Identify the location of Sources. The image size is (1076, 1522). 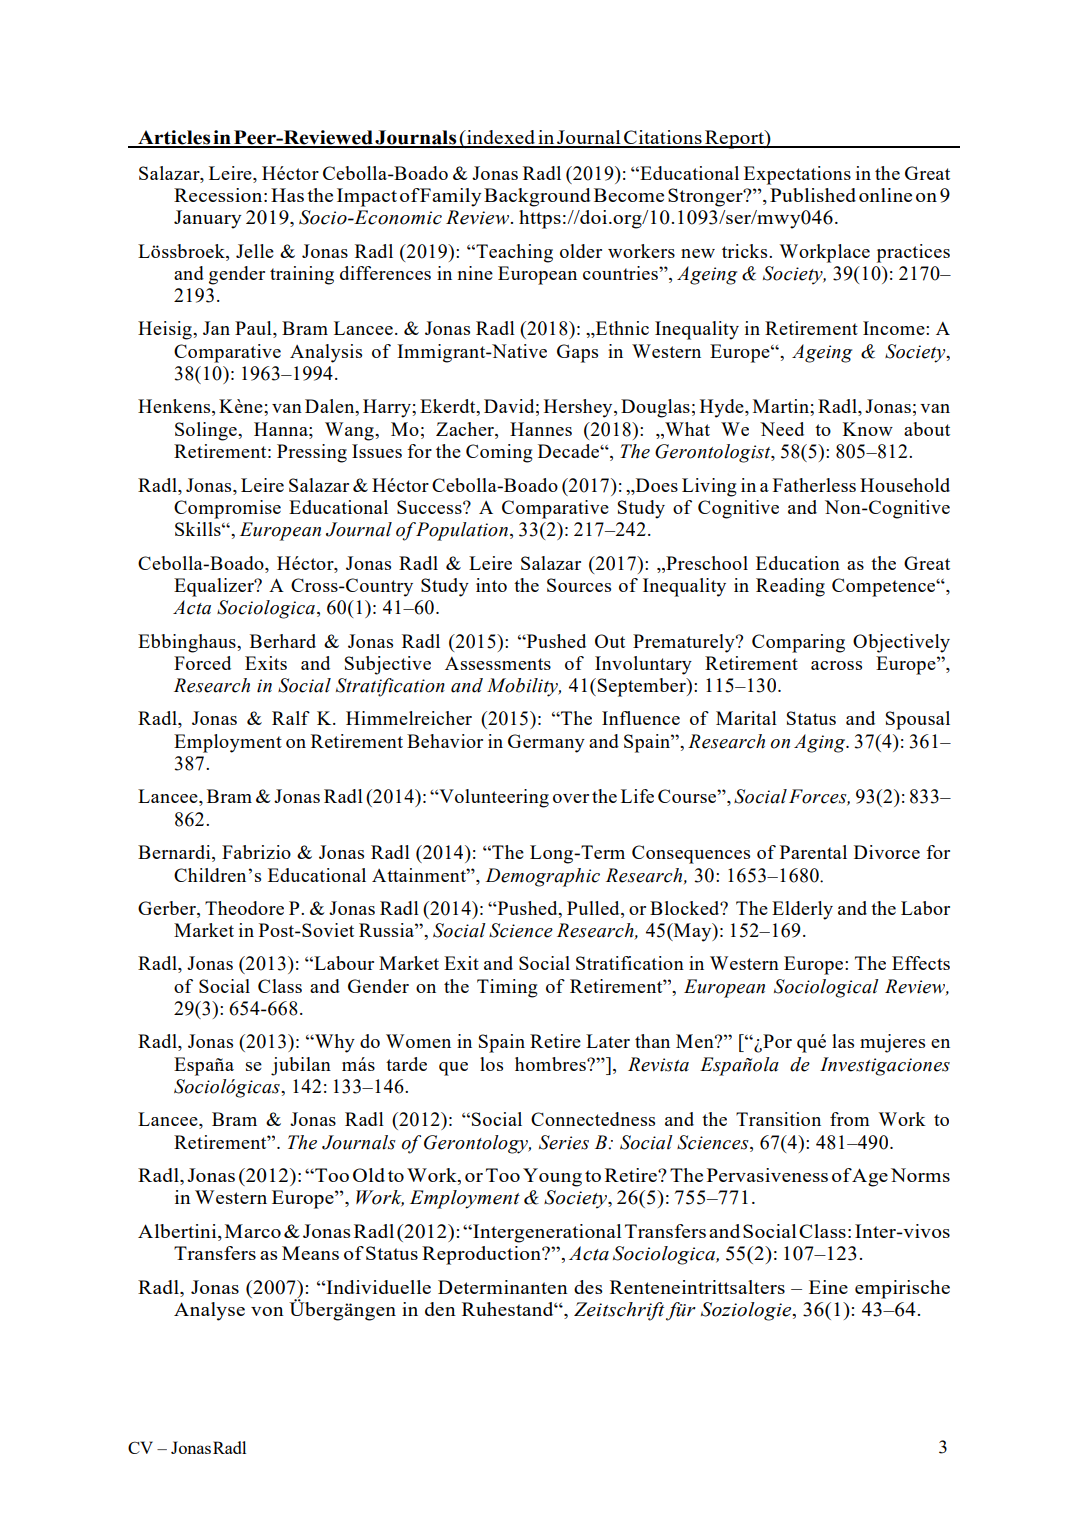
(579, 585).
